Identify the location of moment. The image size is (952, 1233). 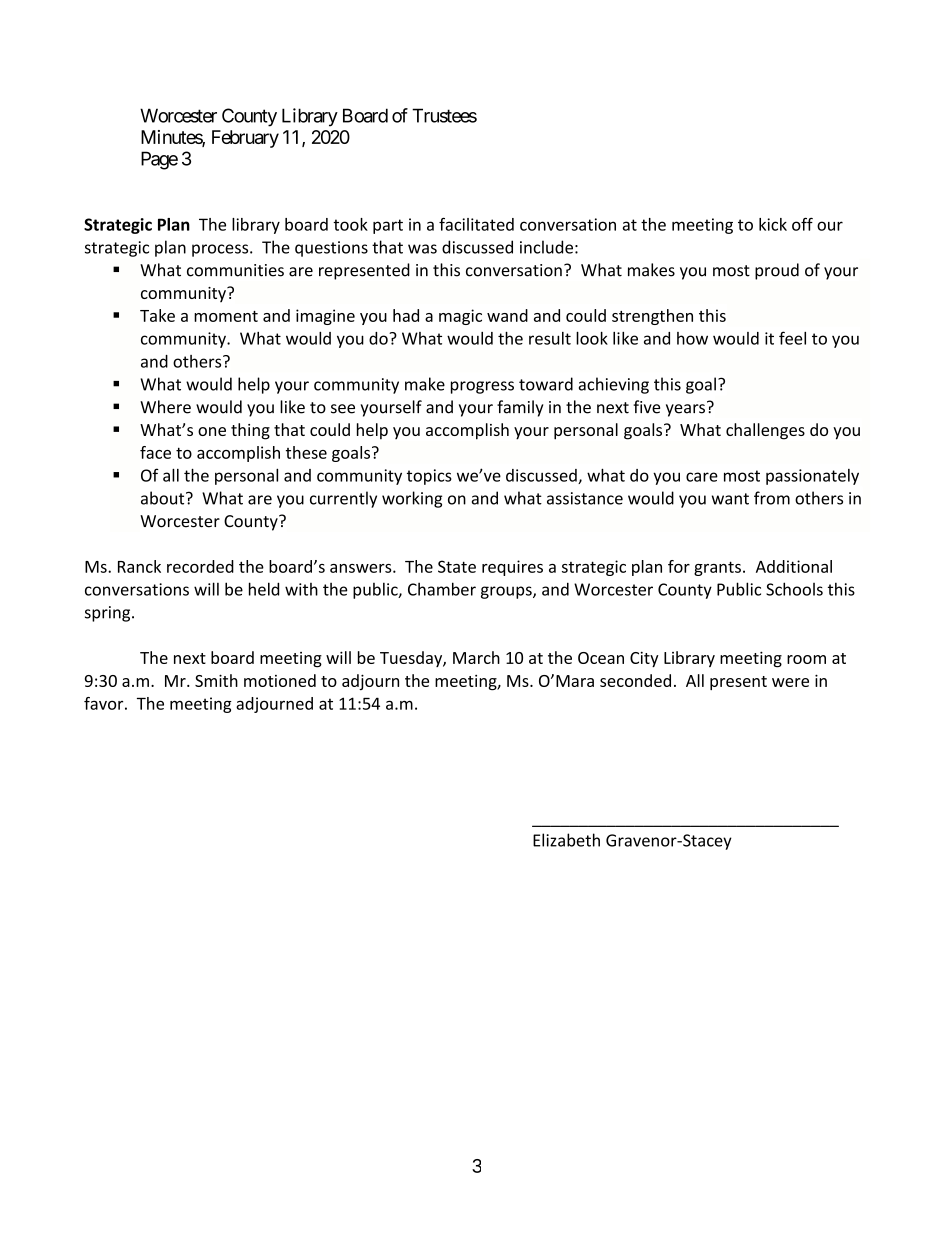
(226, 316).
